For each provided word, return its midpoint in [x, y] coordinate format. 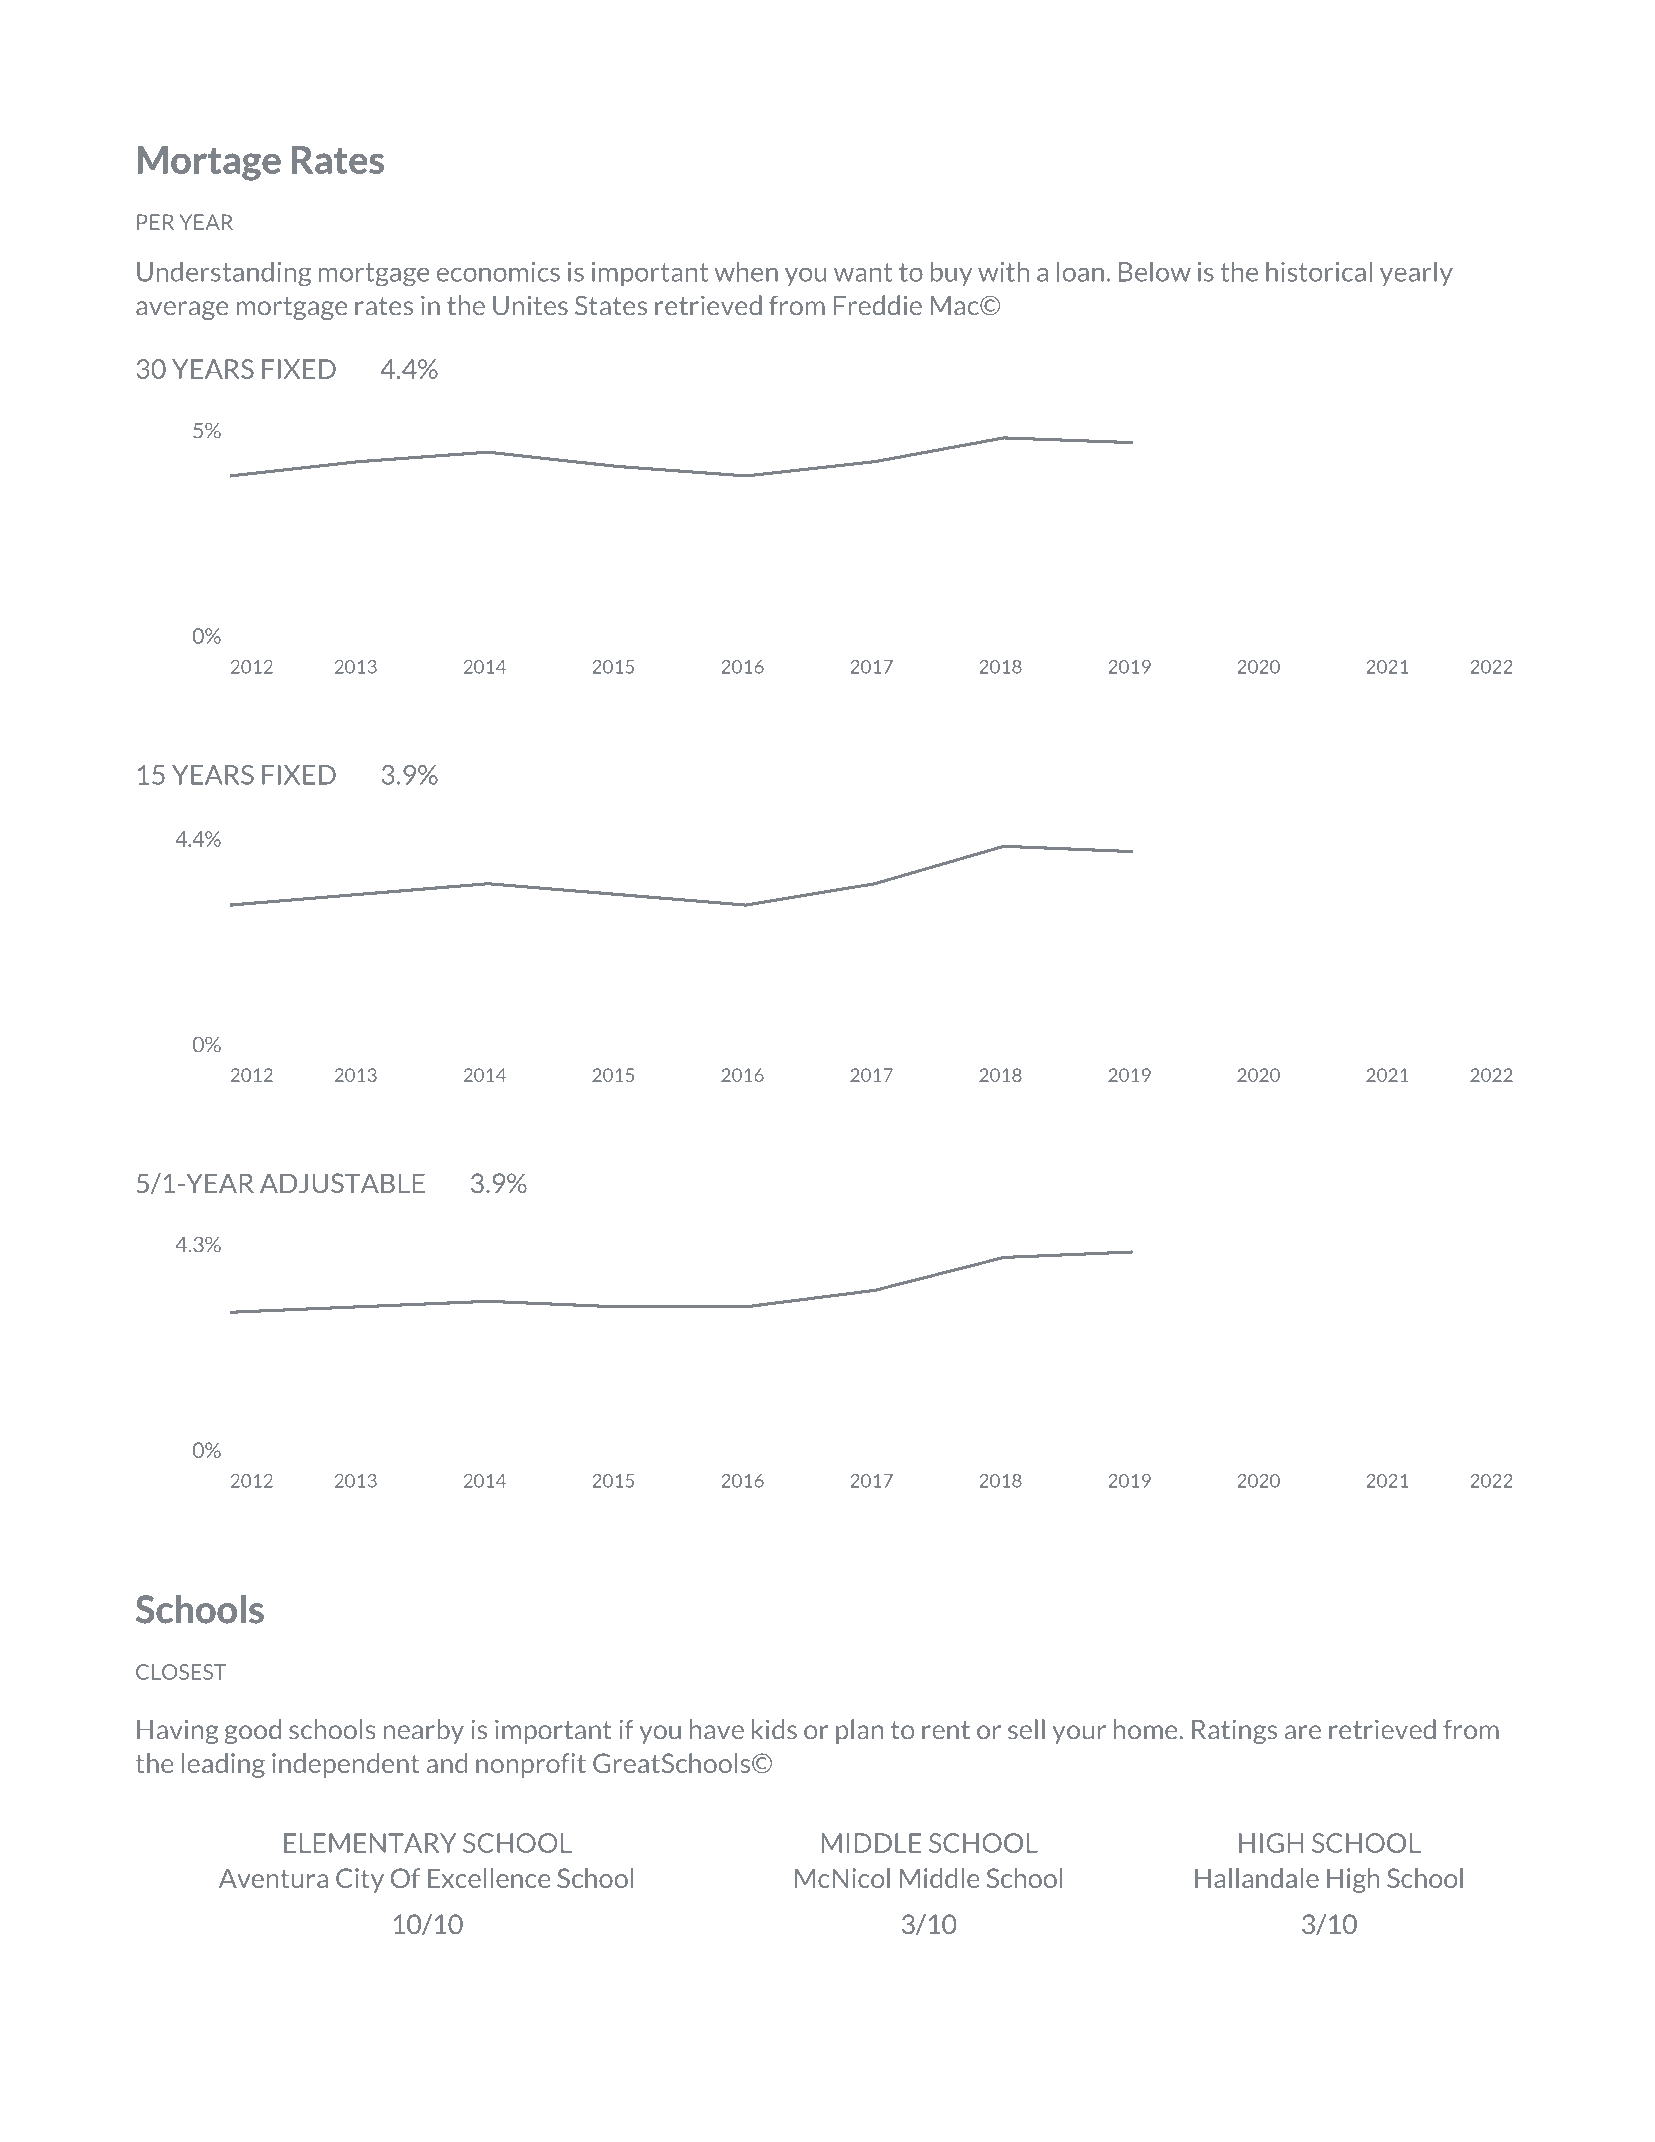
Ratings [1234, 1731]
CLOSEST [181, 1672]
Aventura [273, 1878]
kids [774, 1729]
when [746, 271]
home [1145, 1729]
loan [1080, 271]
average [182, 310]
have [717, 1729]
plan [859, 1731]
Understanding [224, 274]
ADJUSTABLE [342, 1183]
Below [1155, 271]
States [611, 306]
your [1079, 1734]
